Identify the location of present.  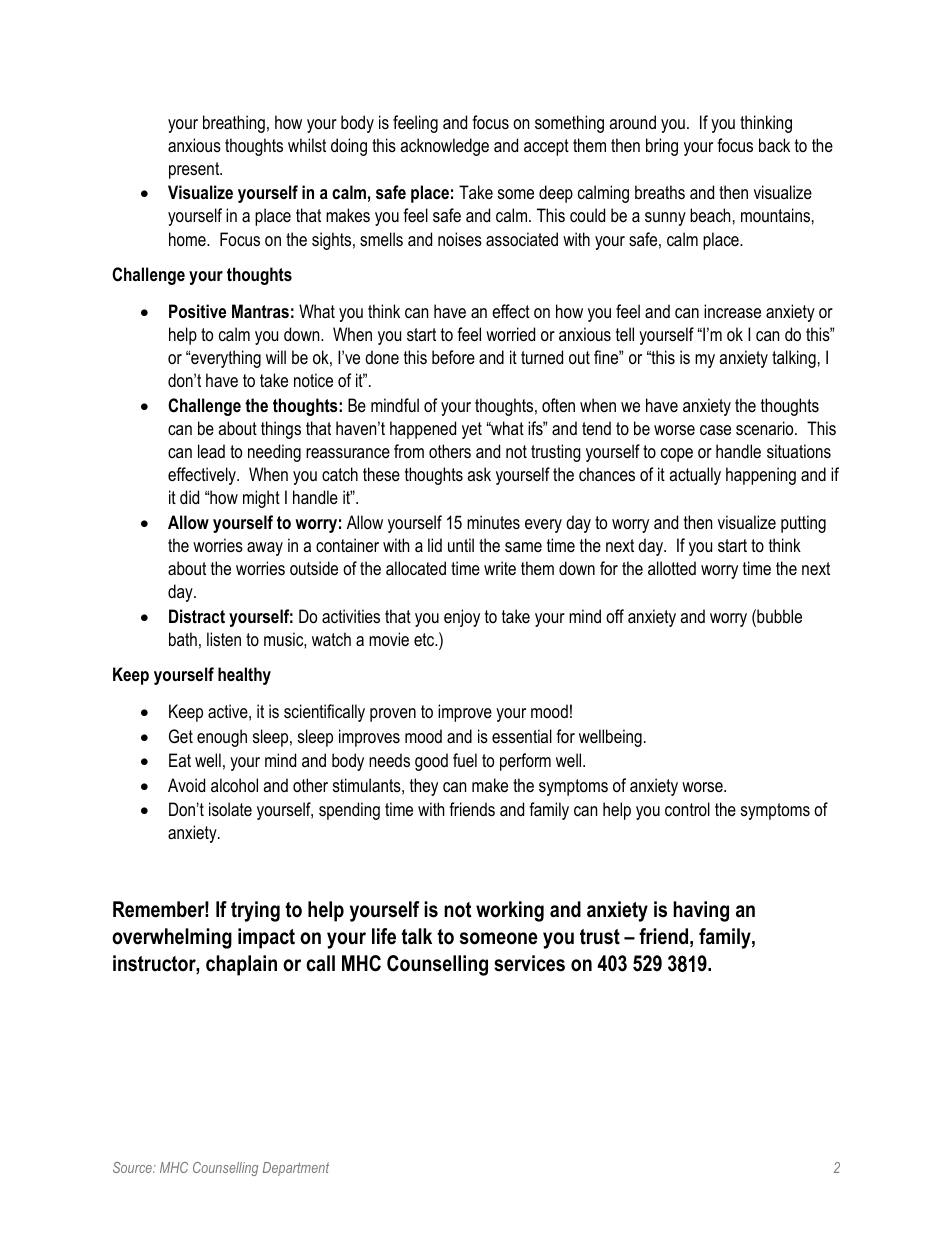
(195, 170).
